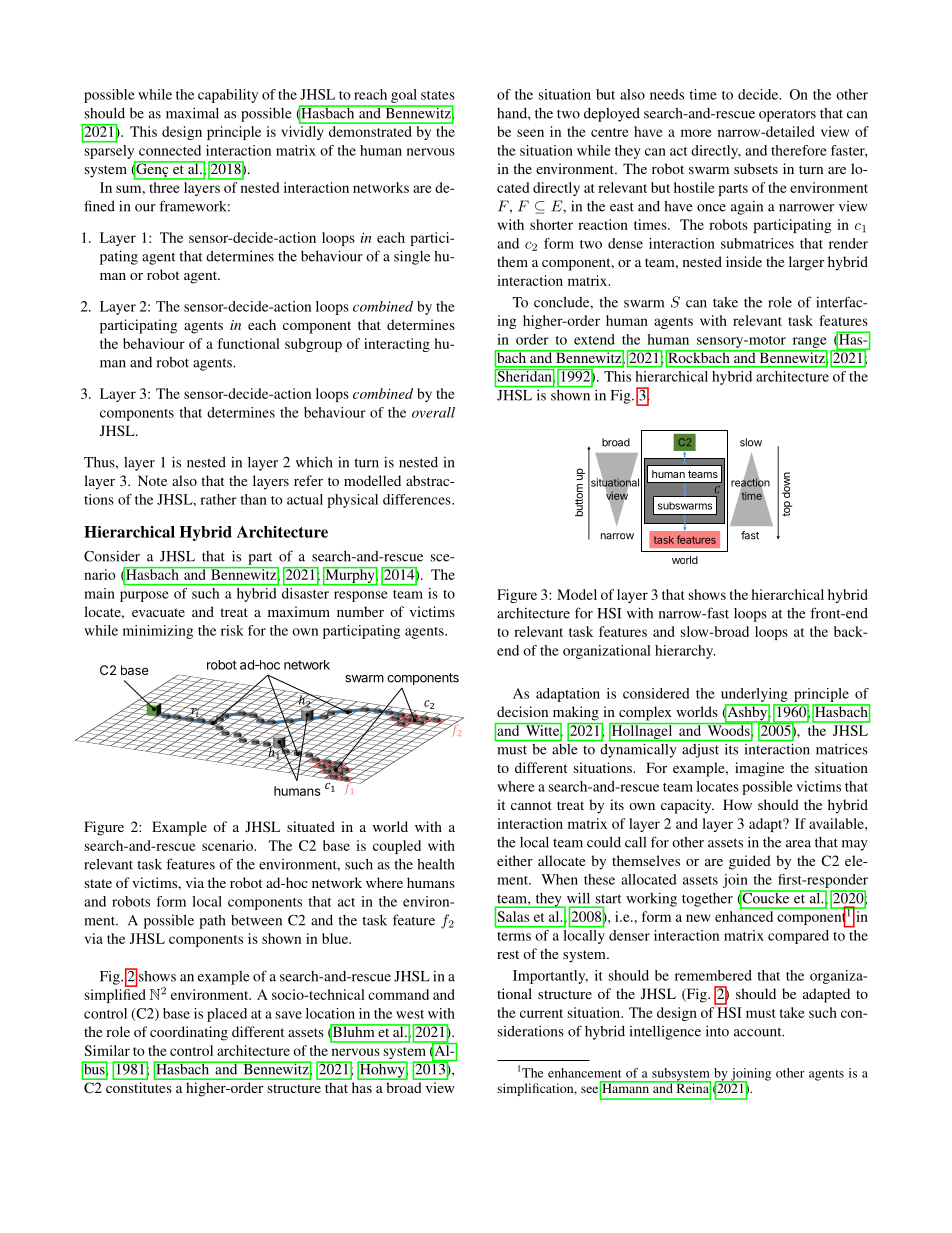  Describe the element at coordinates (522, 711) in the page. I see `decision` at that location.
